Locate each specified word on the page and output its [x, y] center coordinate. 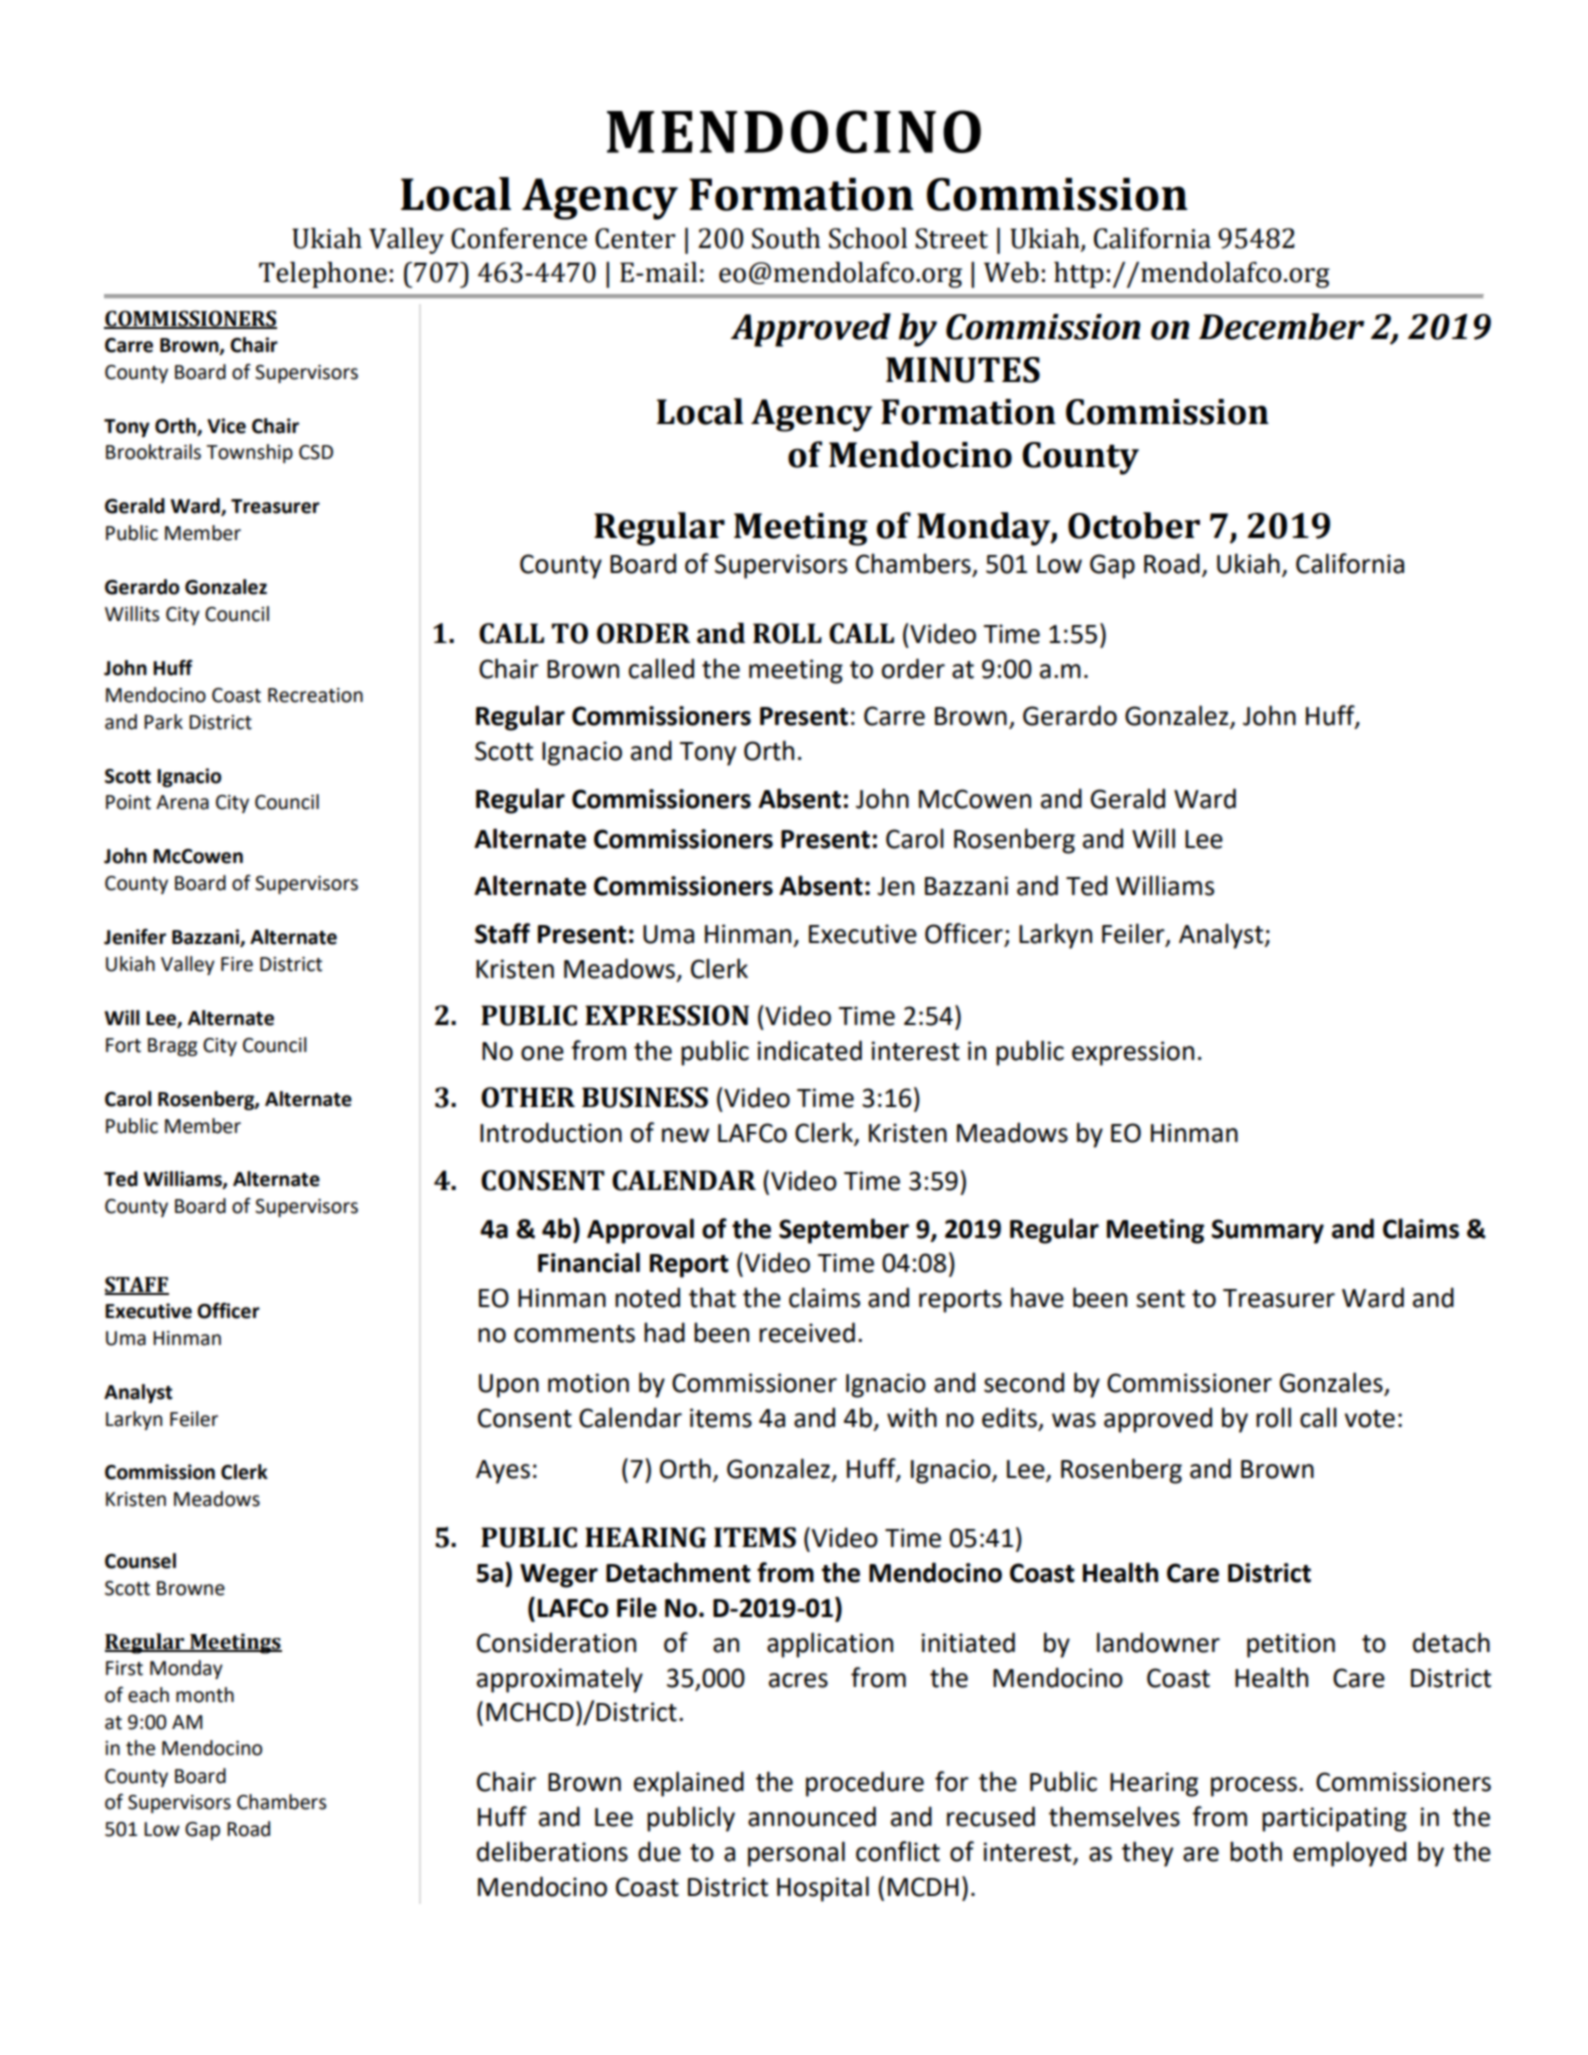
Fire [237, 964]
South [786, 238]
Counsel [140, 1561]
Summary [1267, 1231]
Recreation [315, 695]
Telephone [323, 275]
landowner [1158, 1642]
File [637, 1607]
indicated [810, 1050]
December [1281, 326]
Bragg [172, 1047]
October [1134, 525]
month [205, 1695]
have [1037, 1297]
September [844, 1231]
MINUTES [963, 370]
